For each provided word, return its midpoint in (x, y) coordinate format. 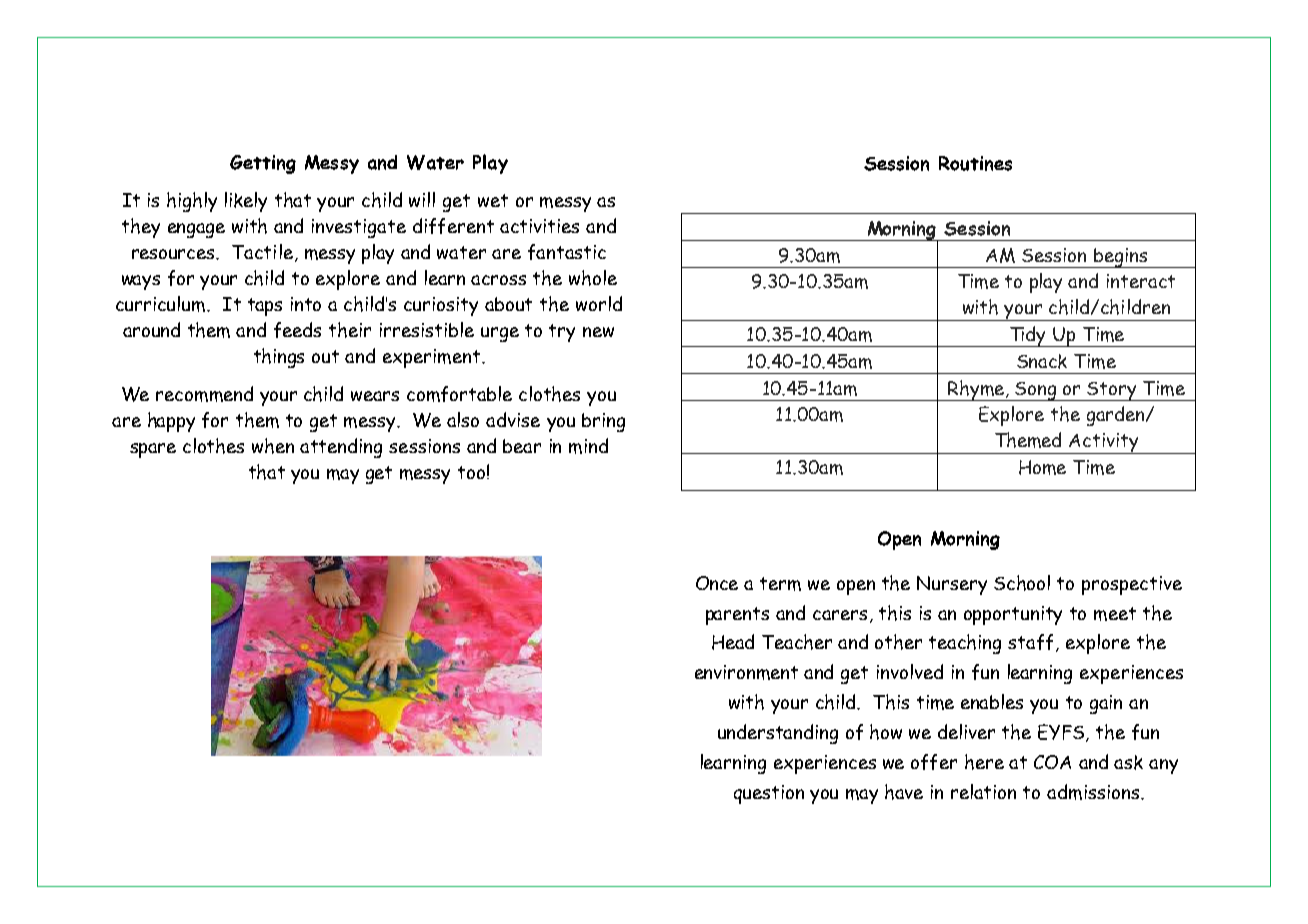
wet (493, 200)
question (769, 794)
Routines (975, 163)
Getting (263, 164)
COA (1052, 762)
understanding (778, 734)
